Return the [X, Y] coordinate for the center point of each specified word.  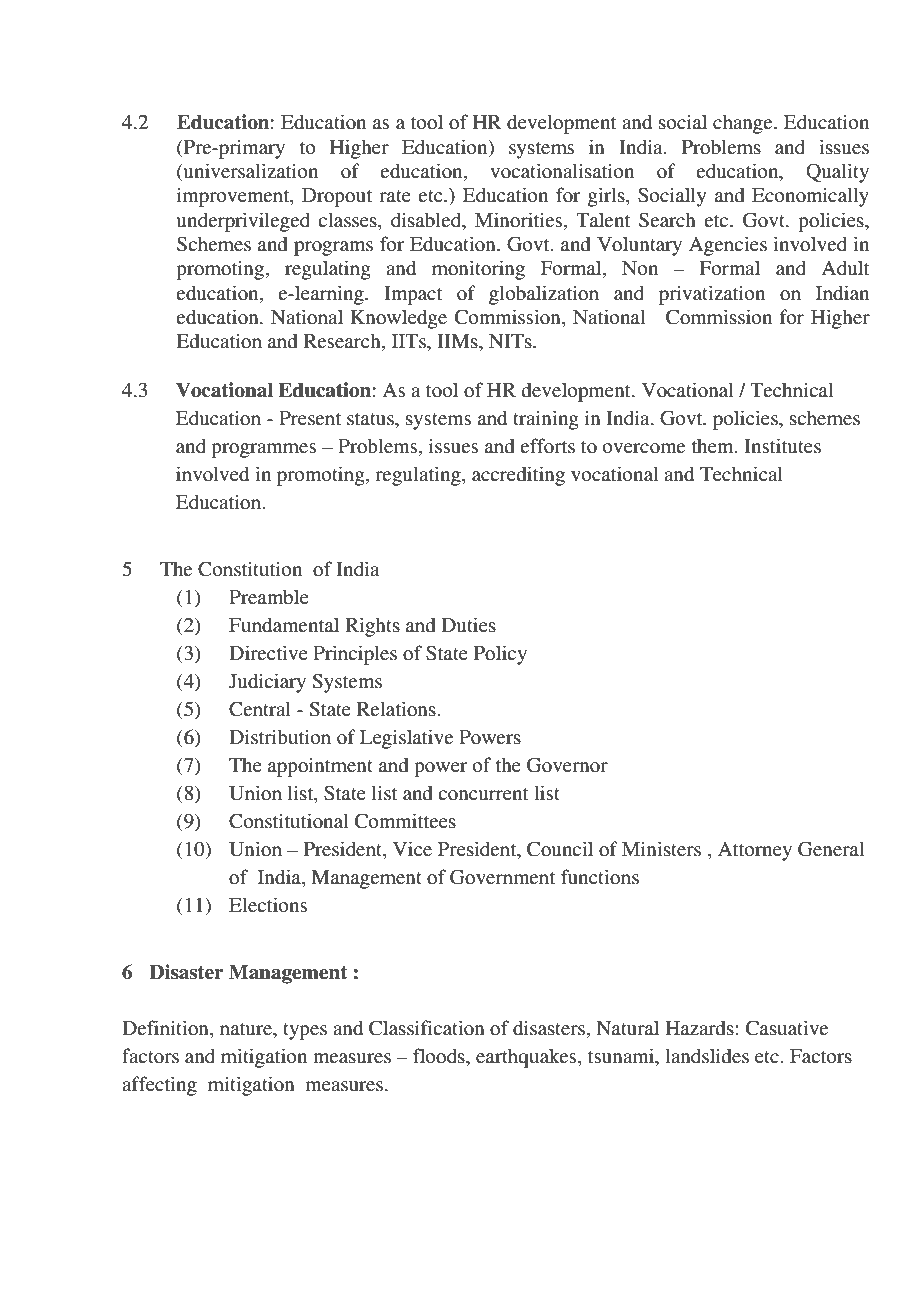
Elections [268, 905]
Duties [468, 624]
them [714, 445]
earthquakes [527, 1058]
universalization [249, 172]
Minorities [520, 220]
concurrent [483, 794]
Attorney [755, 851]
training [546, 420]
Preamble [269, 597]
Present [310, 418]
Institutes [782, 446]
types [305, 1031]
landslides [707, 1056]
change [744, 124]
